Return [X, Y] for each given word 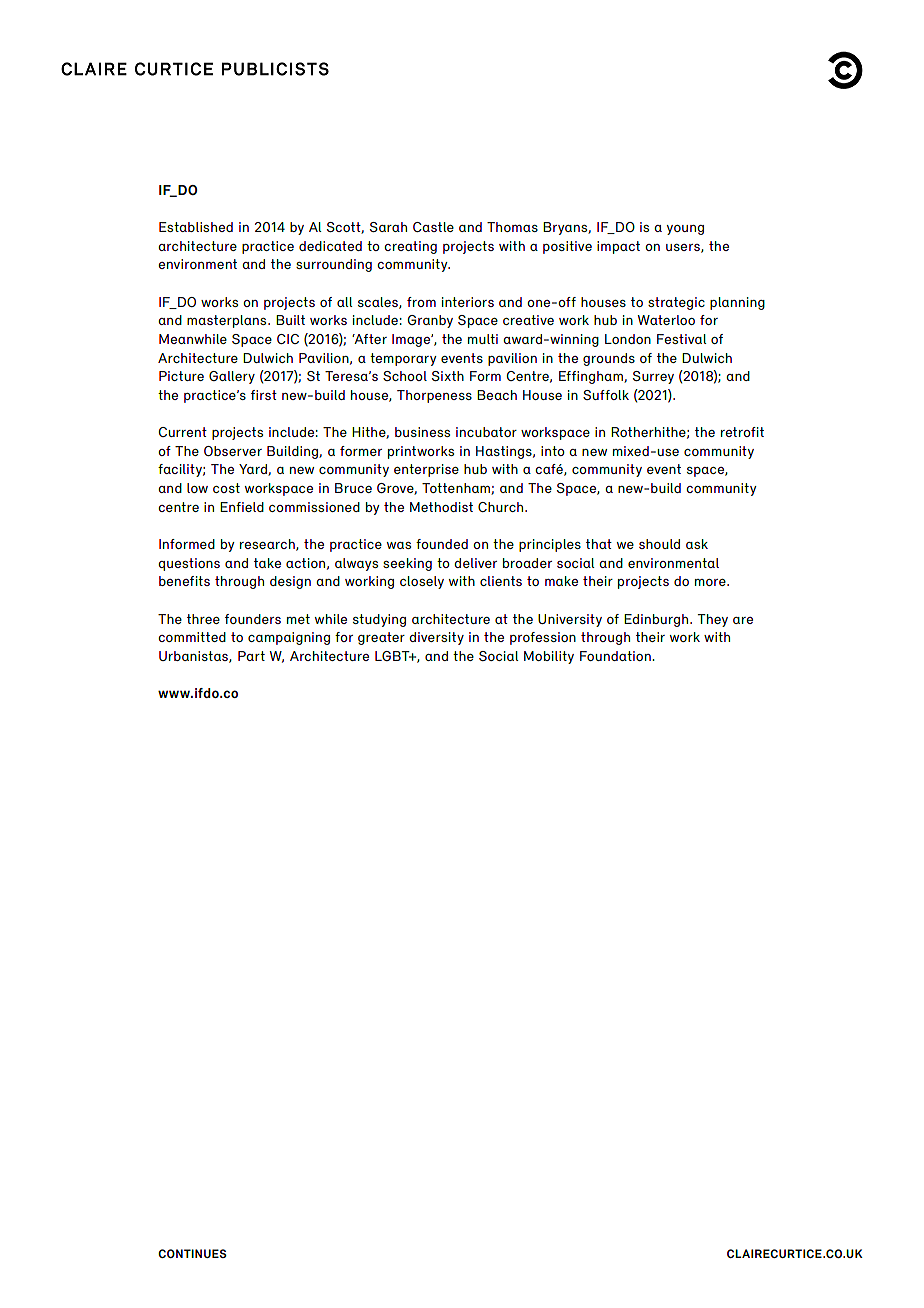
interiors [468, 302]
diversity [436, 638]
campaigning [289, 638]
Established [196, 227]
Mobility [549, 657]
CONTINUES [192, 1253]
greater [381, 638]
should [659, 544]
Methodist [441, 507]
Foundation [616, 656]
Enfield [242, 507]
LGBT [393, 656]
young [685, 230]
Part [251, 656]
